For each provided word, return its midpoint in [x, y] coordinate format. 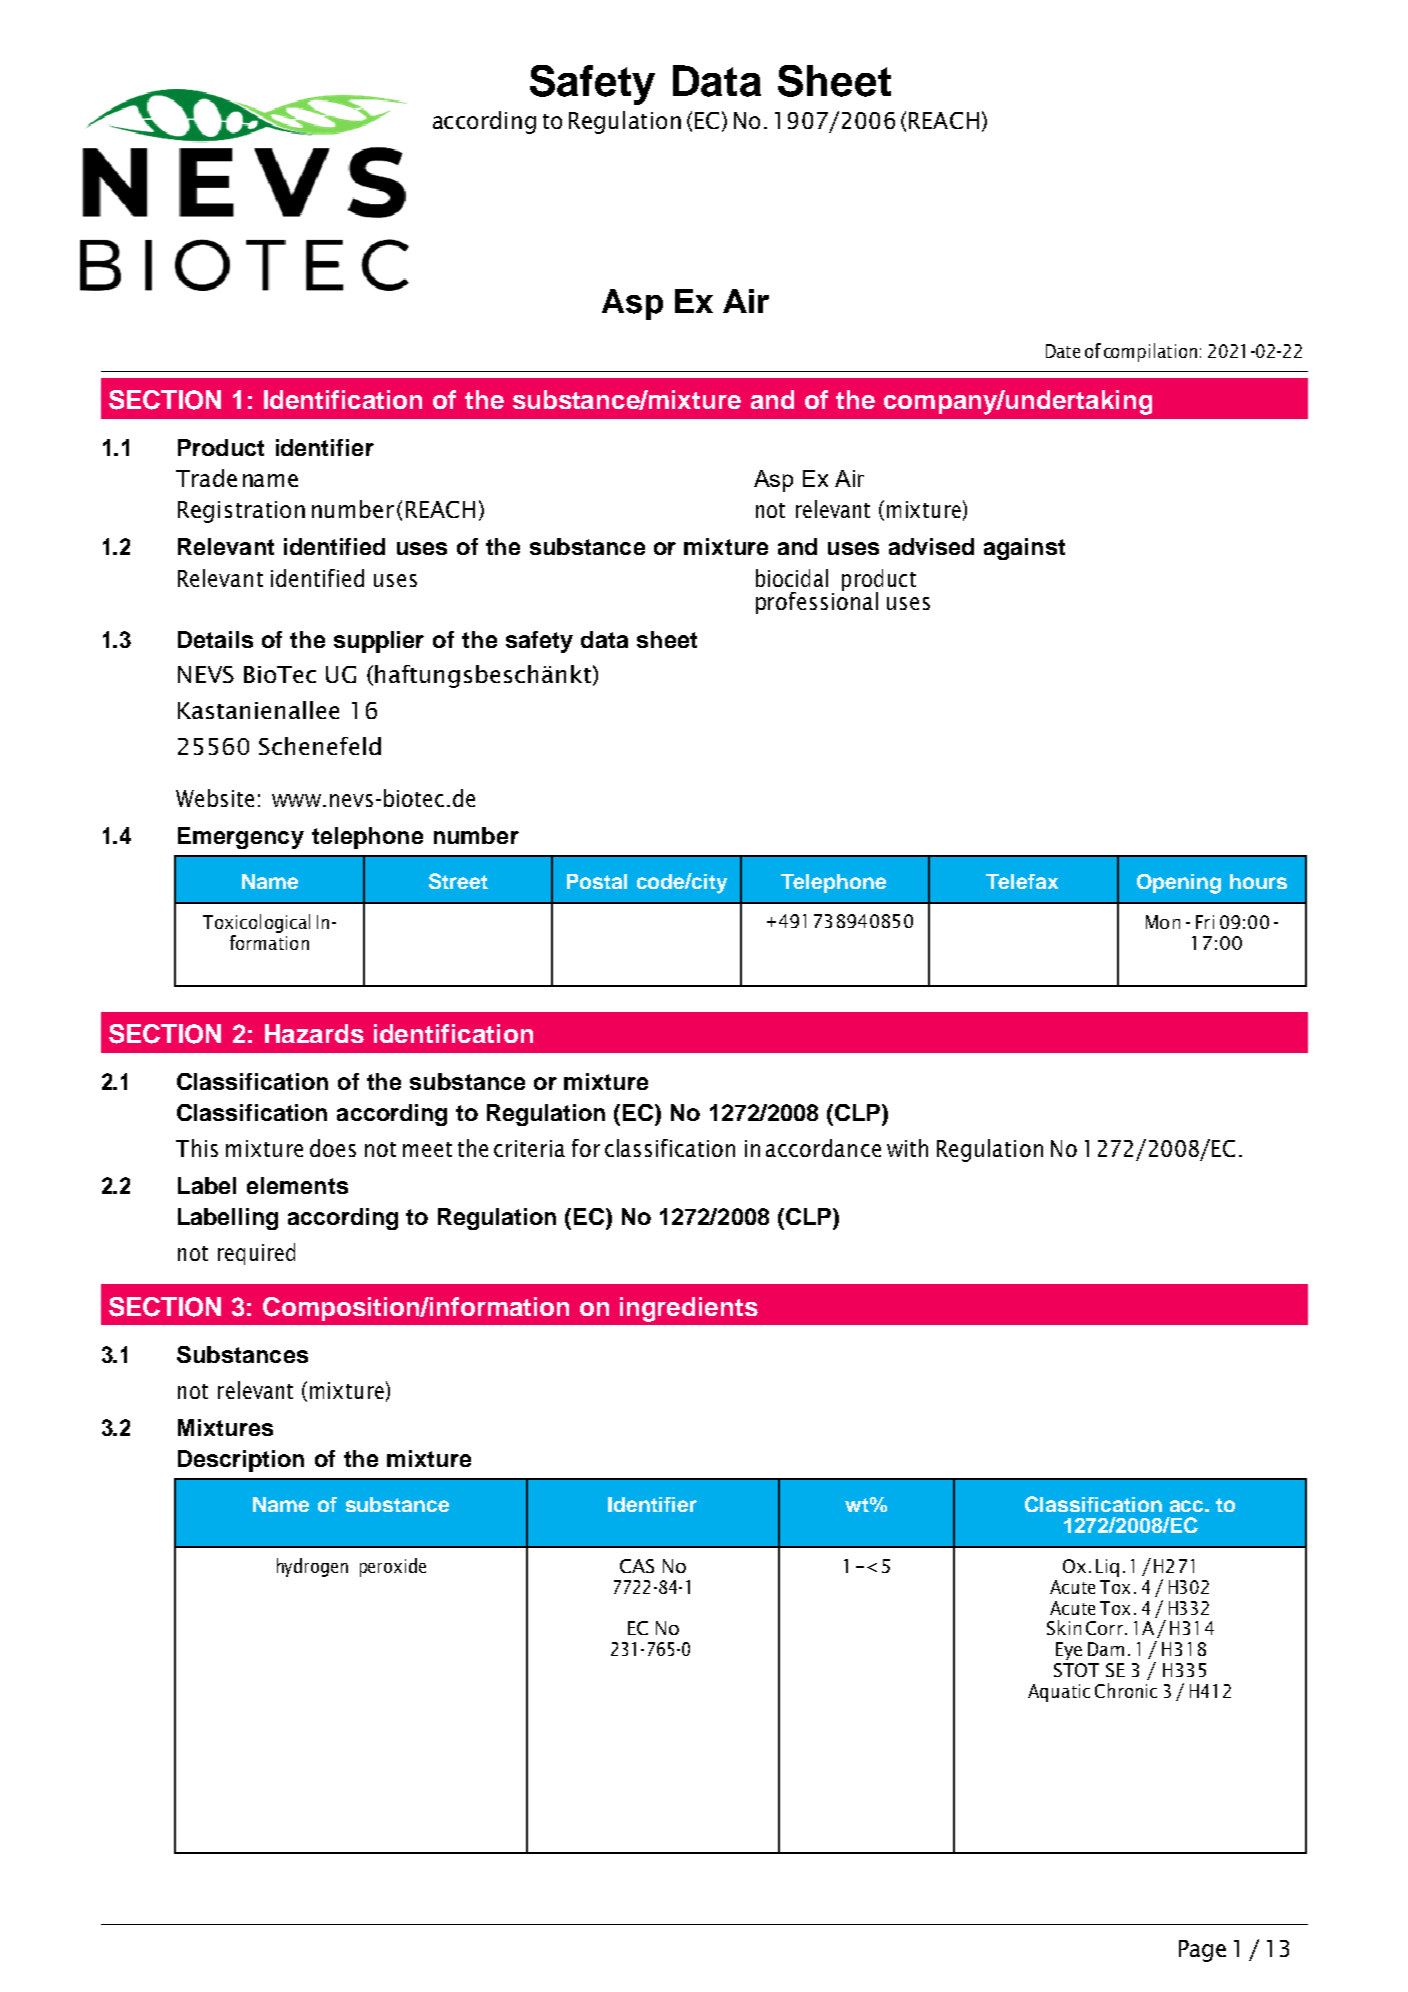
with [907, 1148]
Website [215, 798]
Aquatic [1059, 1693]
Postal [597, 881]
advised [931, 546]
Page [1202, 1951]
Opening [1179, 884]
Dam [1106, 1649]
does [333, 1148]
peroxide [393, 1567]
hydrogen [312, 1567]
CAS [637, 1566]
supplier [379, 642]
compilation [1150, 352]
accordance [823, 1148]
